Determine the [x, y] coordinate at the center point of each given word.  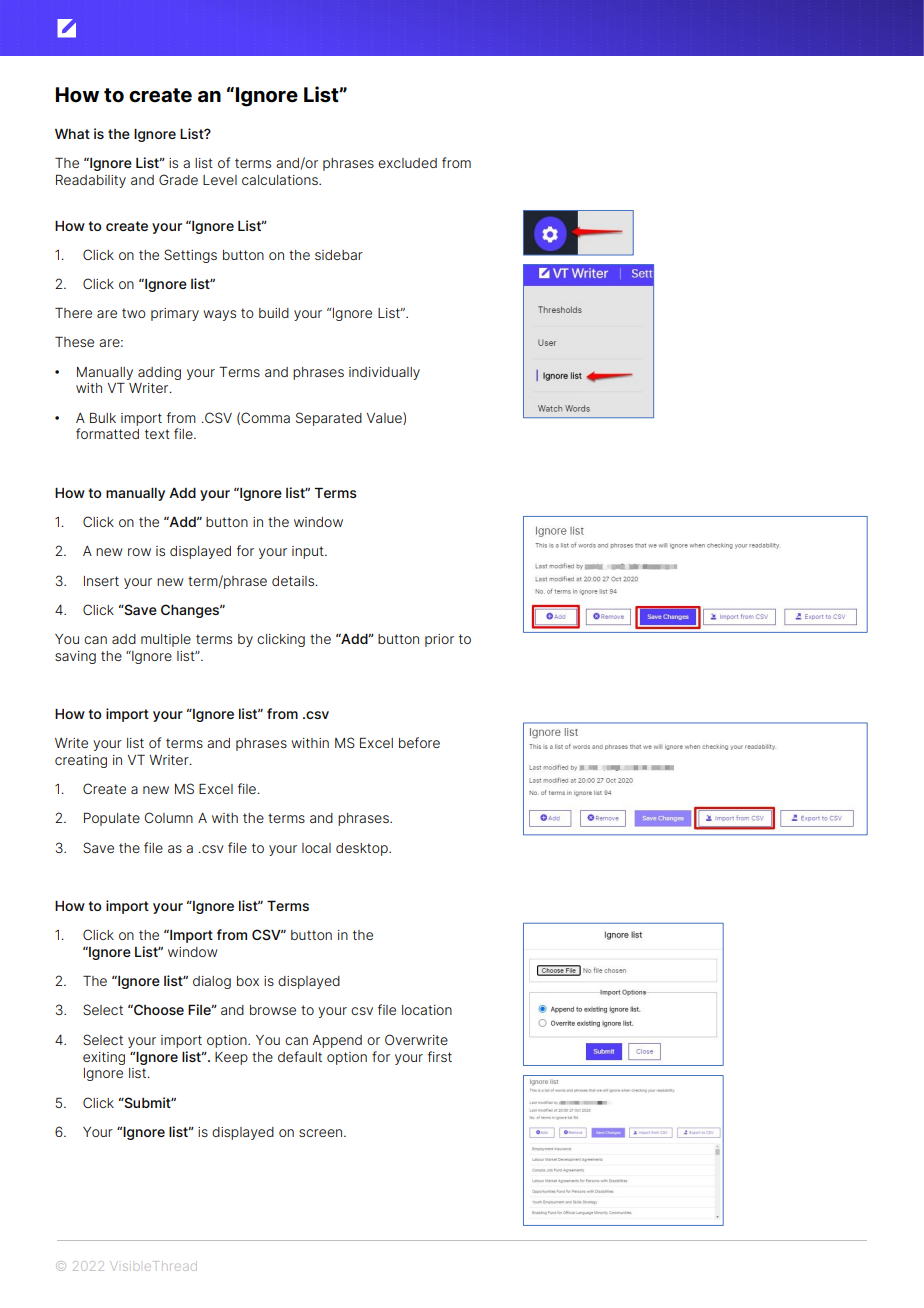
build [274, 313]
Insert [101, 581]
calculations [281, 180]
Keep [231, 1058]
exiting [104, 1058]
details [294, 581]
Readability [91, 181]
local [316, 848]
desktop [363, 849]
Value [385, 418]
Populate [112, 819]
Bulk [103, 417]
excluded [407, 163]
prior [439, 640]
